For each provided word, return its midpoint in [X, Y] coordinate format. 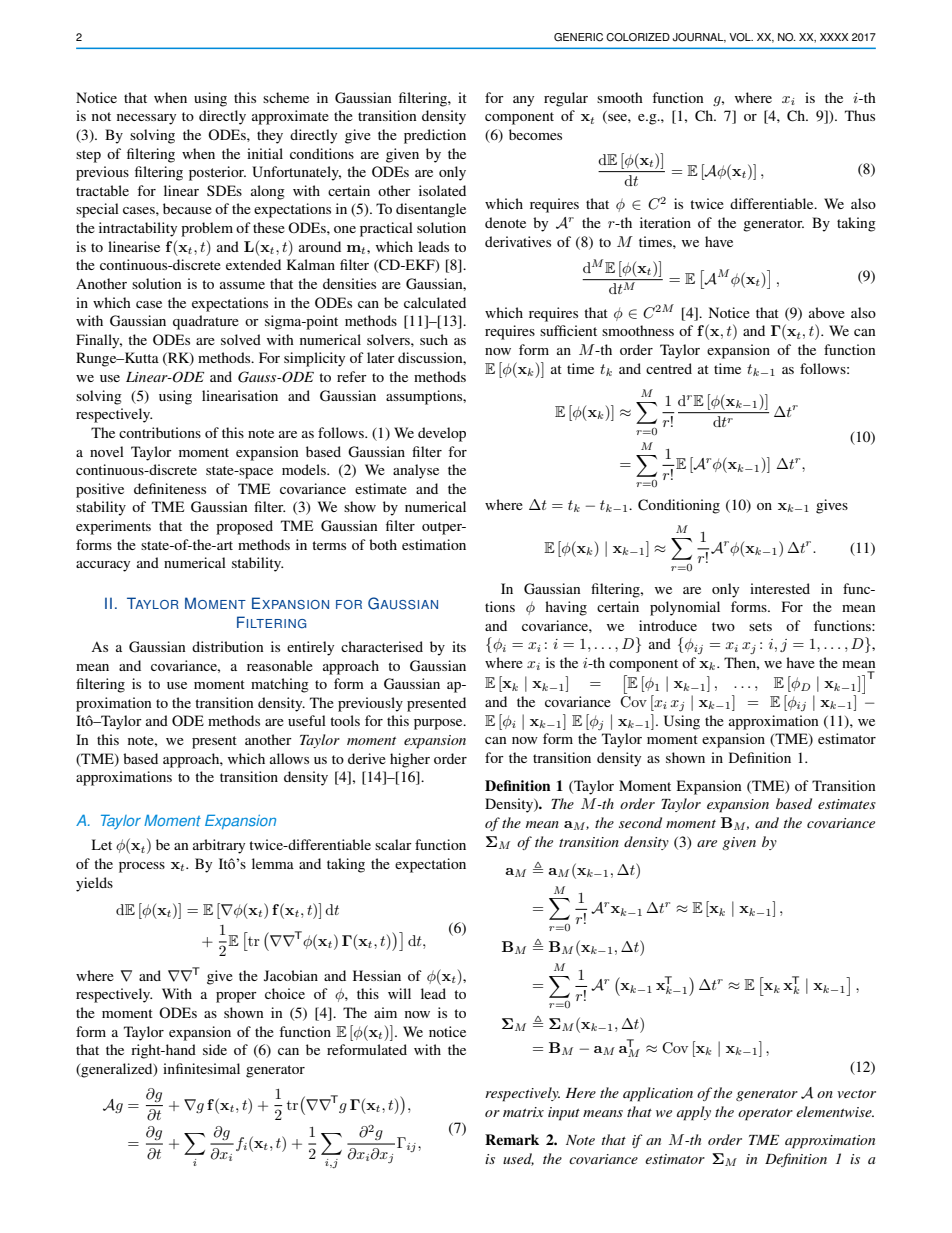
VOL [741, 37]
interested [780, 588]
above [827, 312]
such [434, 339]
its [459, 646]
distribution [228, 646]
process [142, 867]
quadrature [206, 322]
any [523, 101]
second [640, 822]
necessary [146, 119]
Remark [512, 1139]
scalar [393, 844]
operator [765, 1115]
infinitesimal [201, 1068]
